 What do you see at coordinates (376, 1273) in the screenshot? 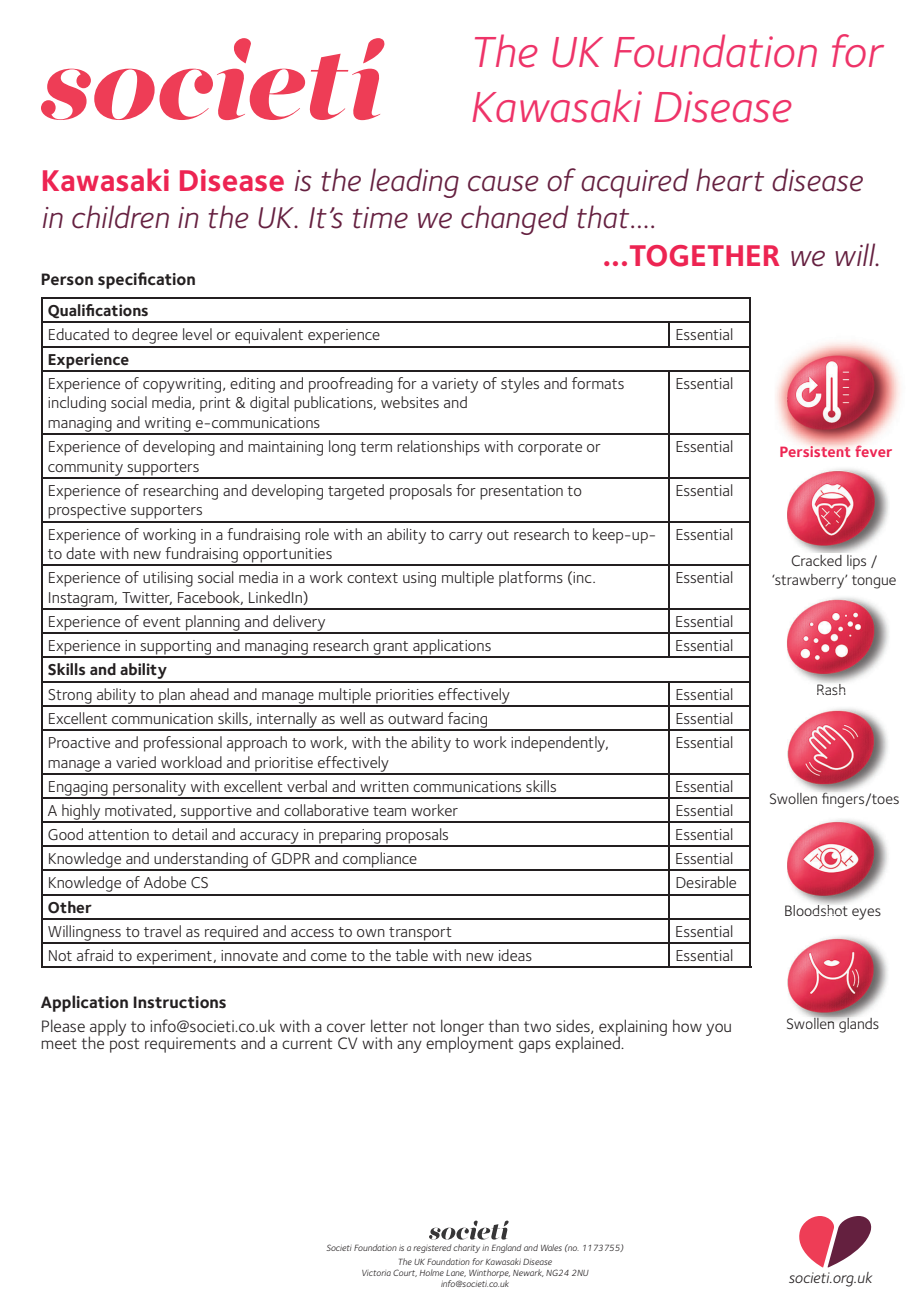
I see `Victoria` at bounding box center [376, 1273].
